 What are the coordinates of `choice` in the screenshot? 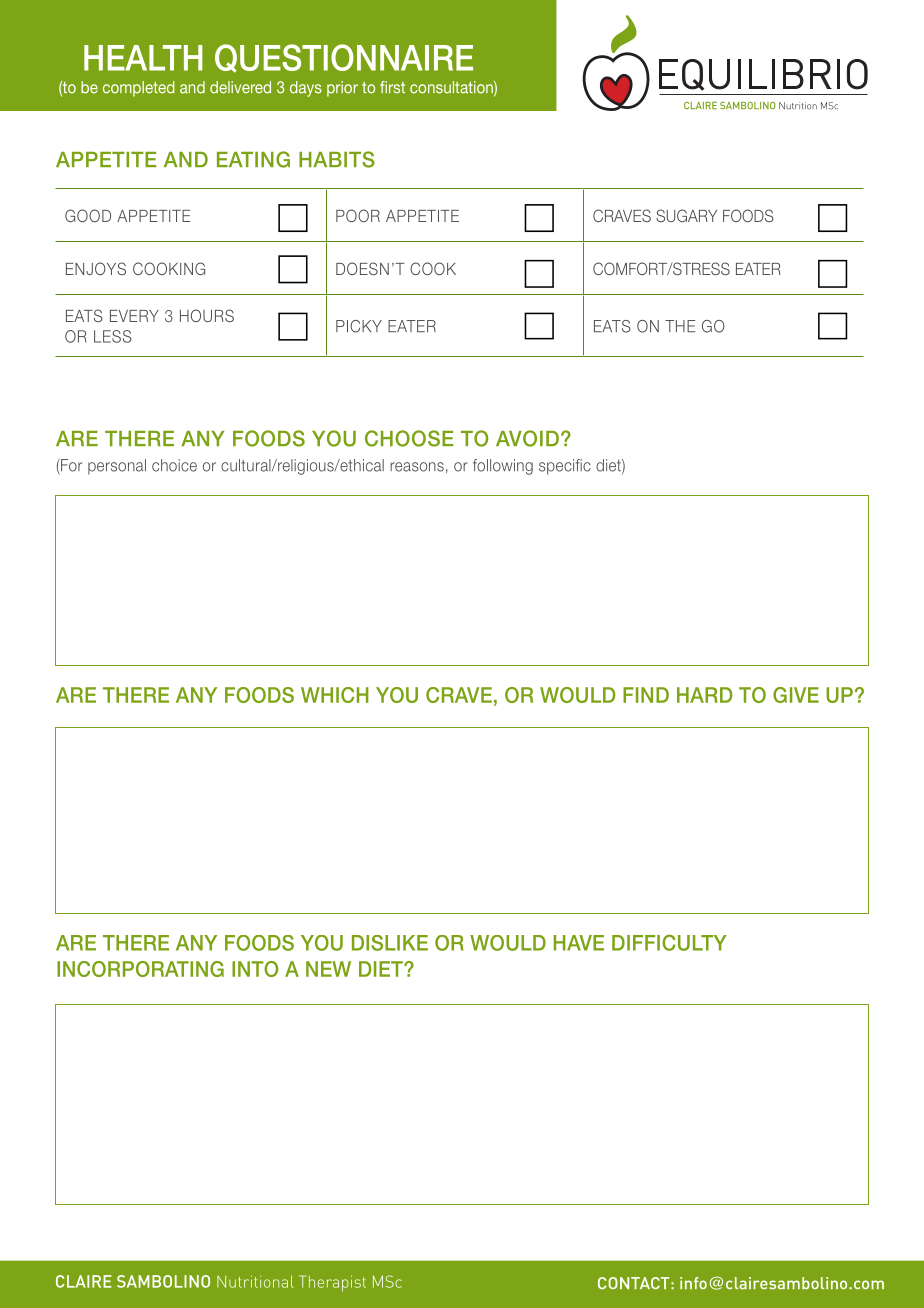 It's located at (174, 465).
